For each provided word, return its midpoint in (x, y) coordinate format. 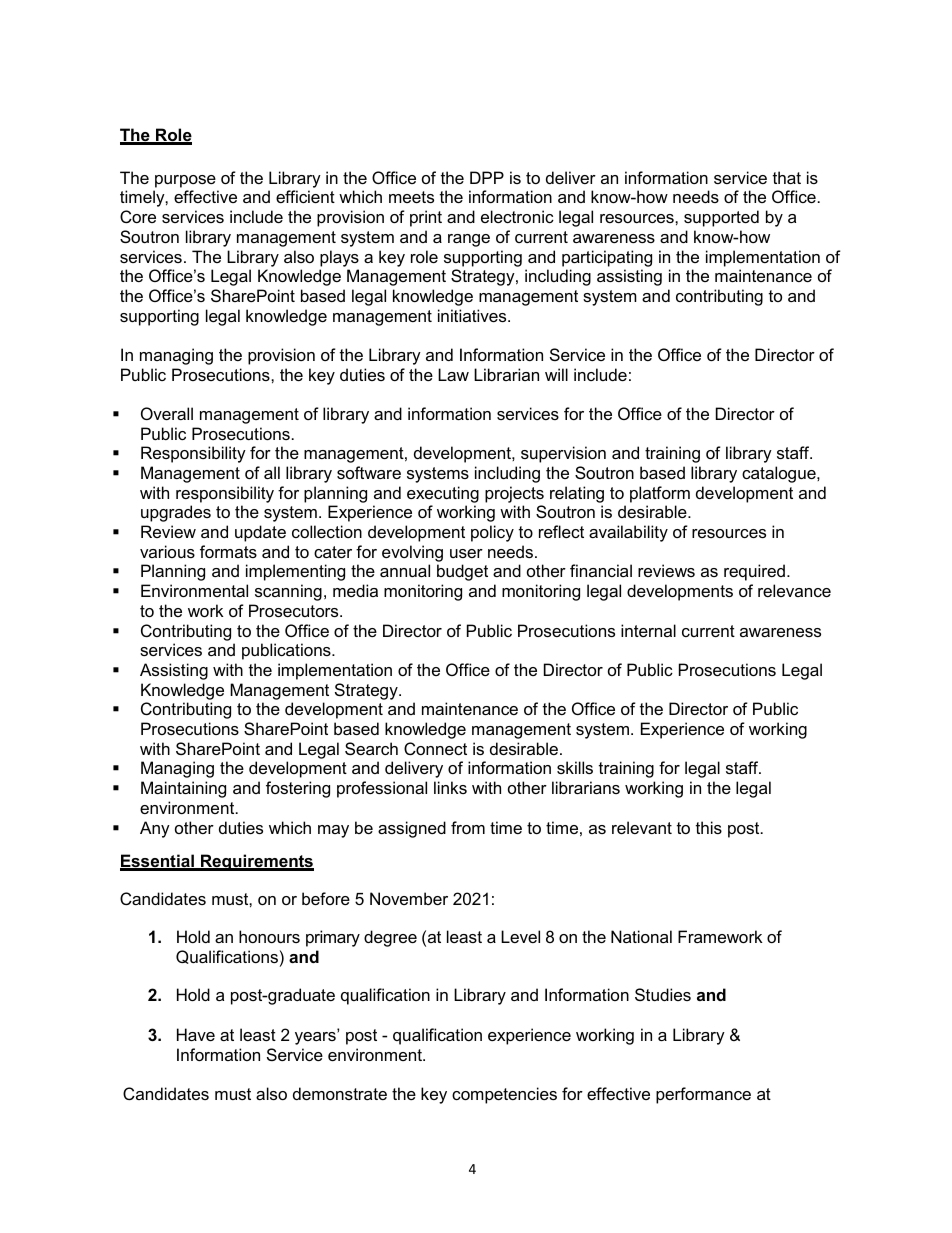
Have (196, 1034)
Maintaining (183, 789)
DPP (487, 177)
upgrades (176, 513)
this (709, 827)
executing (443, 494)
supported (721, 218)
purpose (185, 181)
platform (660, 494)
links (450, 787)
